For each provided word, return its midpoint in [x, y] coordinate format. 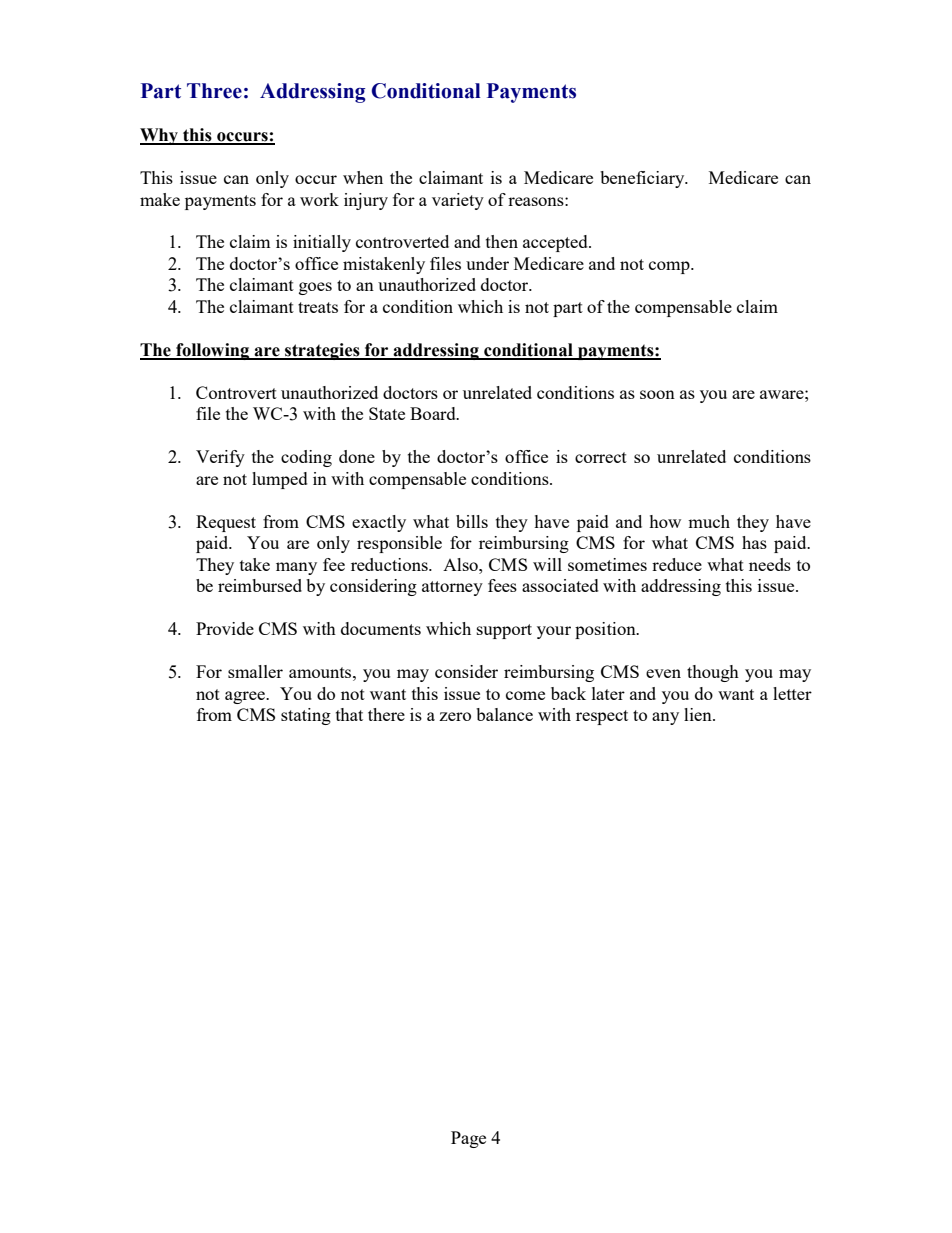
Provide [225, 628]
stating [306, 716]
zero [455, 716]
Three [214, 91]
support [504, 631]
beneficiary [643, 179]
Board [434, 413]
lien [699, 714]
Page [468, 1139]
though [713, 673]
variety [458, 201]
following [213, 351]
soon [657, 394]
